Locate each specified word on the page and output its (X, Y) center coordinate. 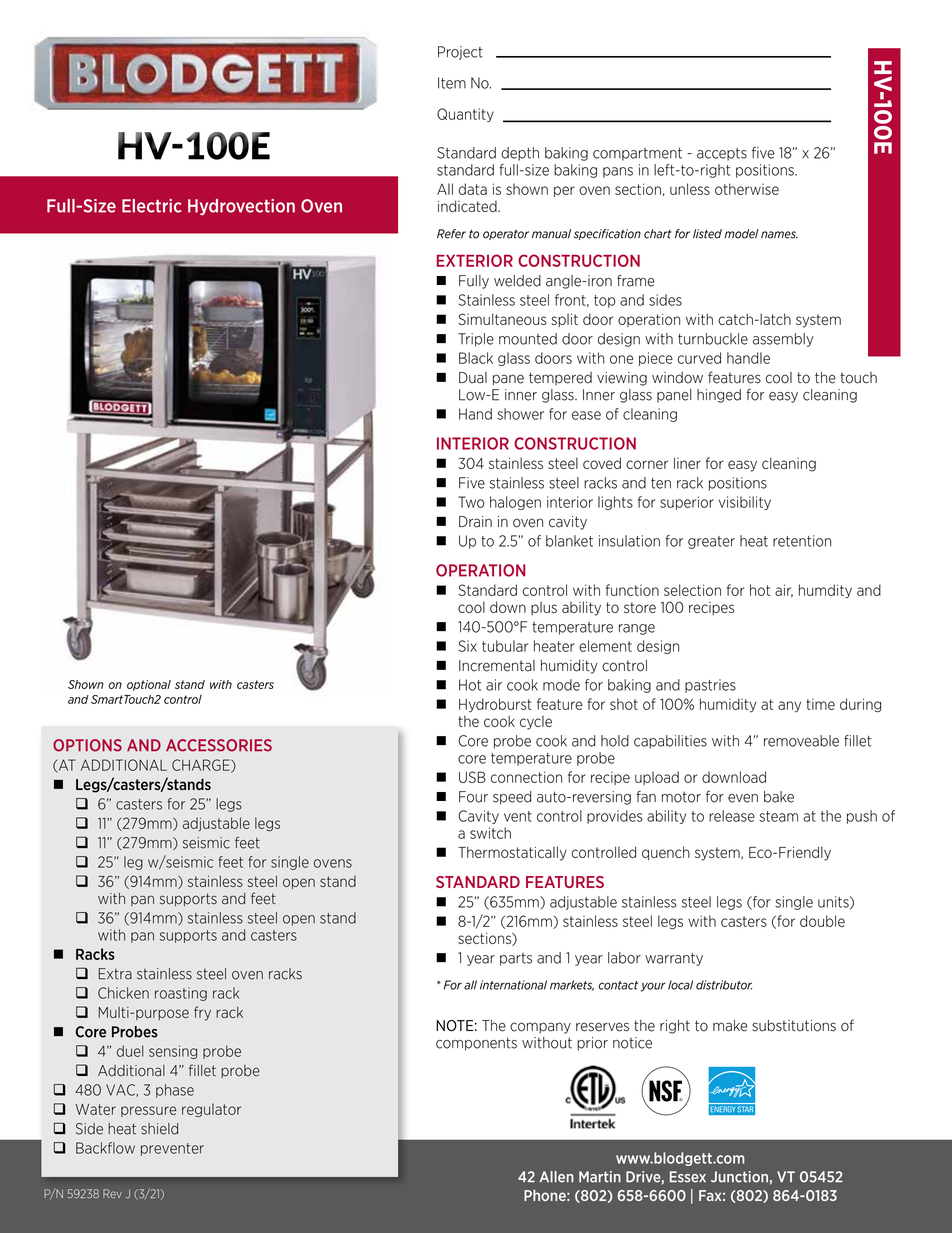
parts (516, 959)
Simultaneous (502, 319)
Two (471, 502)
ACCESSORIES (219, 745)
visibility (745, 503)
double (822, 921)
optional (149, 685)
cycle (536, 723)
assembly (783, 340)
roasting (181, 994)
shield (159, 1129)
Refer (451, 234)
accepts (722, 154)
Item (452, 83)
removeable (801, 741)
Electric (152, 206)
